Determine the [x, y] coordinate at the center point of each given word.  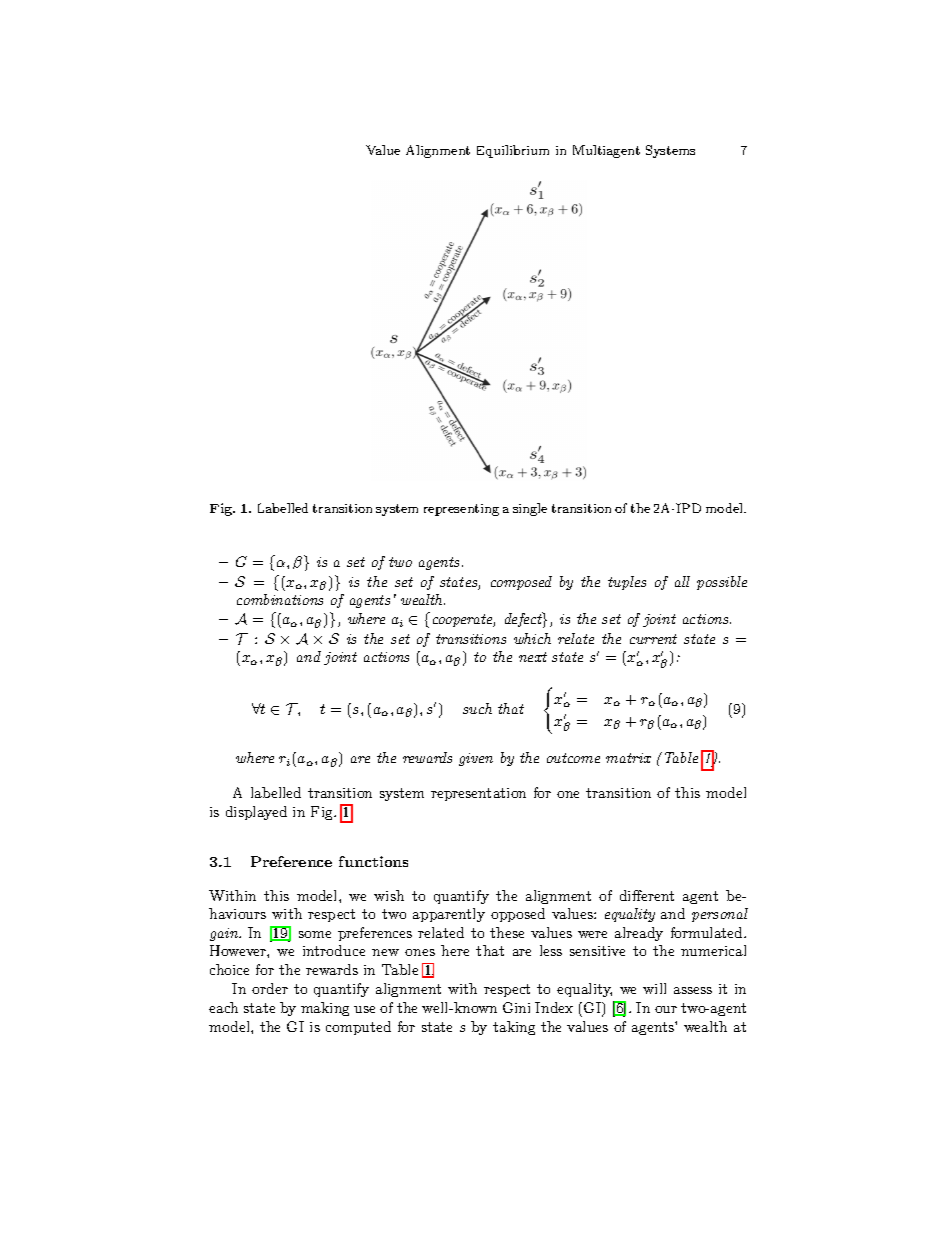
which [532, 638]
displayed [256, 813]
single [530, 509]
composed [521, 583]
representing [461, 510]
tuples [627, 583]
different [647, 895]
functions [373, 861]
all [682, 581]
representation [478, 794]
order [270, 988]
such [477, 708]
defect [524, 620]
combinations [280, 599]
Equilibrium [513, 151]
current [653, 639]
